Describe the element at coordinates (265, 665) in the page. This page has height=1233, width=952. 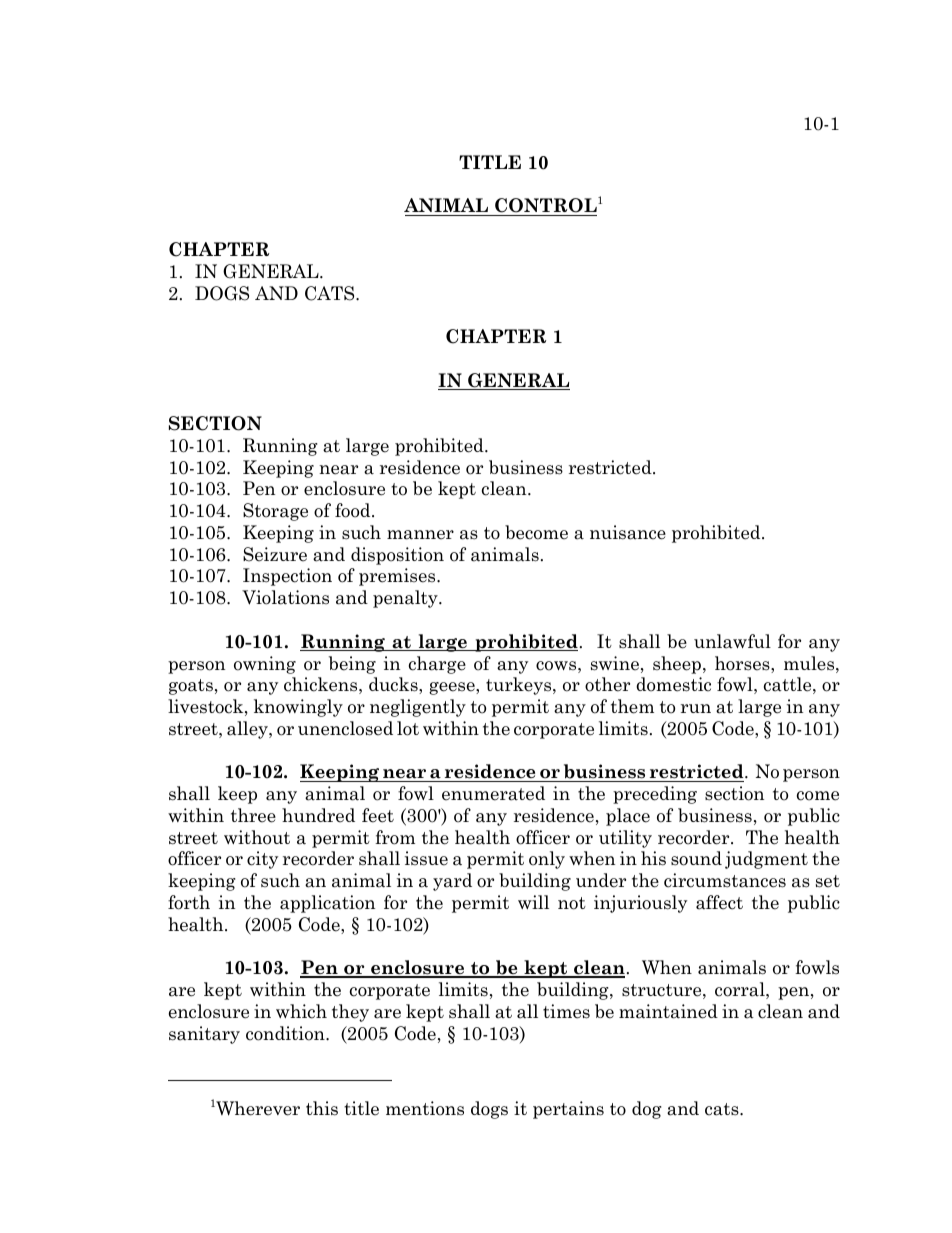
I see `owning` at that location.
